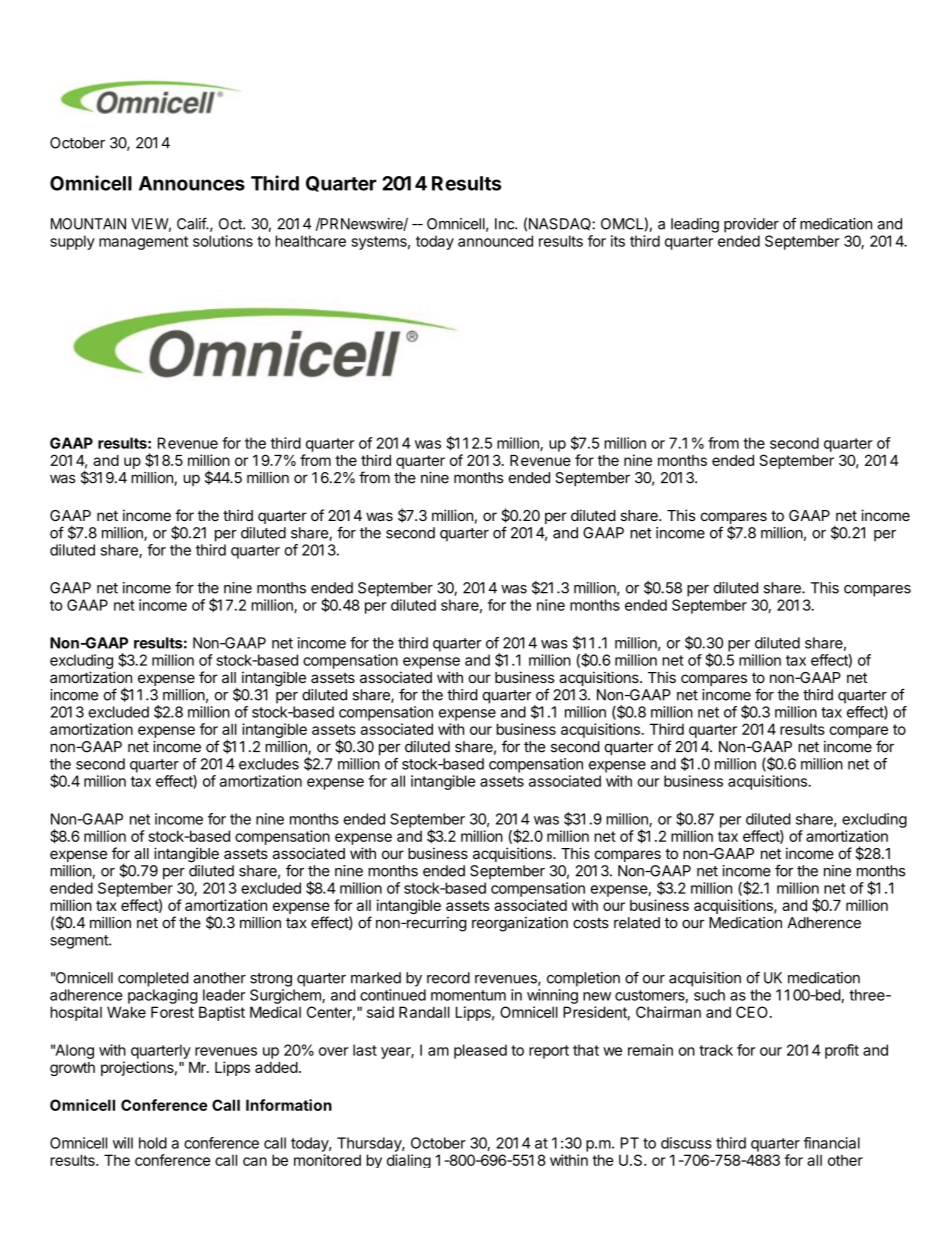 The height and width of the page is (1233, 952). I want to click on provider, so click(751, 225).
